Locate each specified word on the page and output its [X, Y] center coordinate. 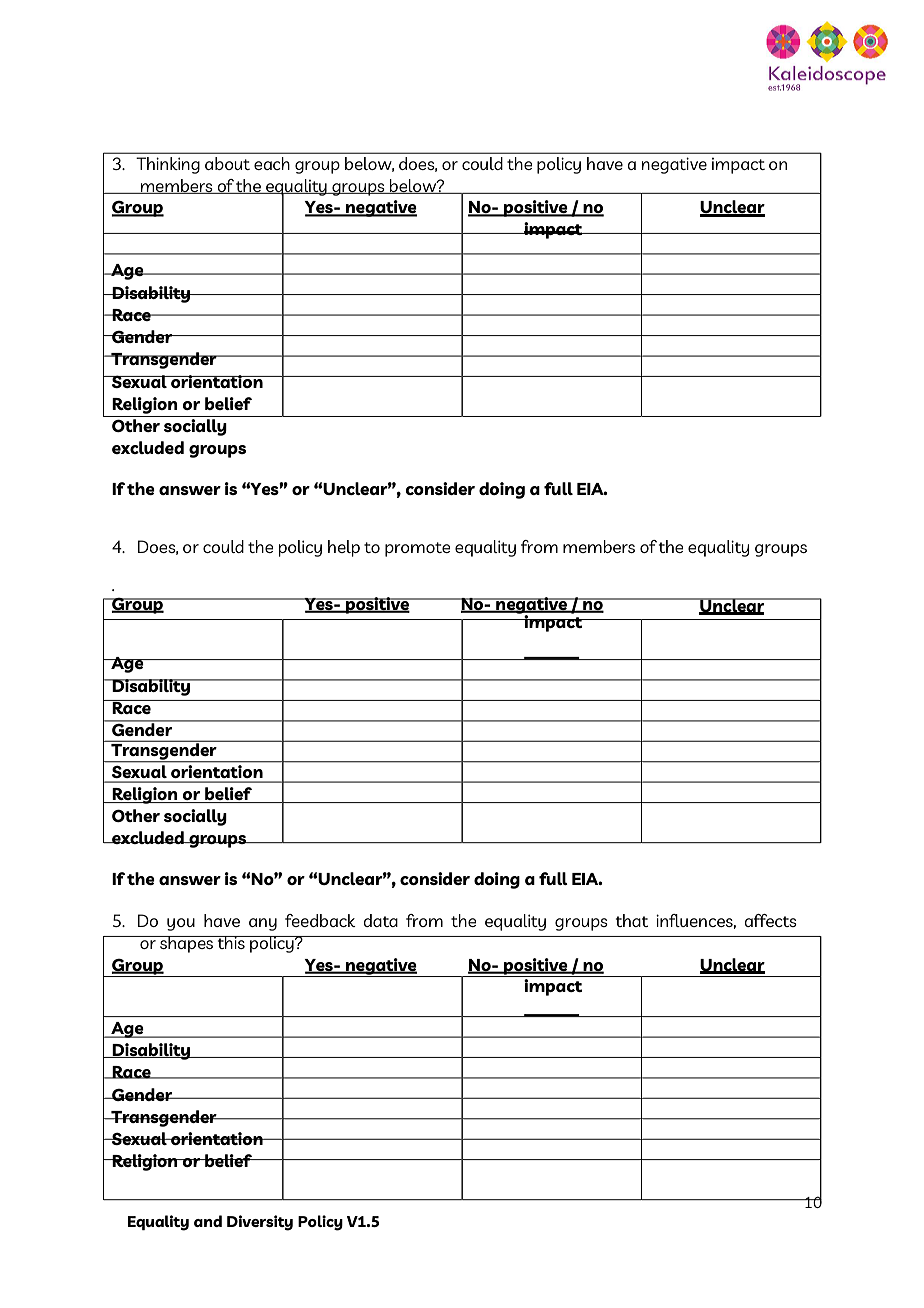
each [272, 163]
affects [770, 920]
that [632, 920]
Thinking [168, 165]
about [227, 163]
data [380, 920]
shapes [187, 944]
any [263, 924]
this [231, 942]
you [181, 924]
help [344, 548]
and [208, 1221]
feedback [320, 920]
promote [417, 549]
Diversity [260, 1223]
